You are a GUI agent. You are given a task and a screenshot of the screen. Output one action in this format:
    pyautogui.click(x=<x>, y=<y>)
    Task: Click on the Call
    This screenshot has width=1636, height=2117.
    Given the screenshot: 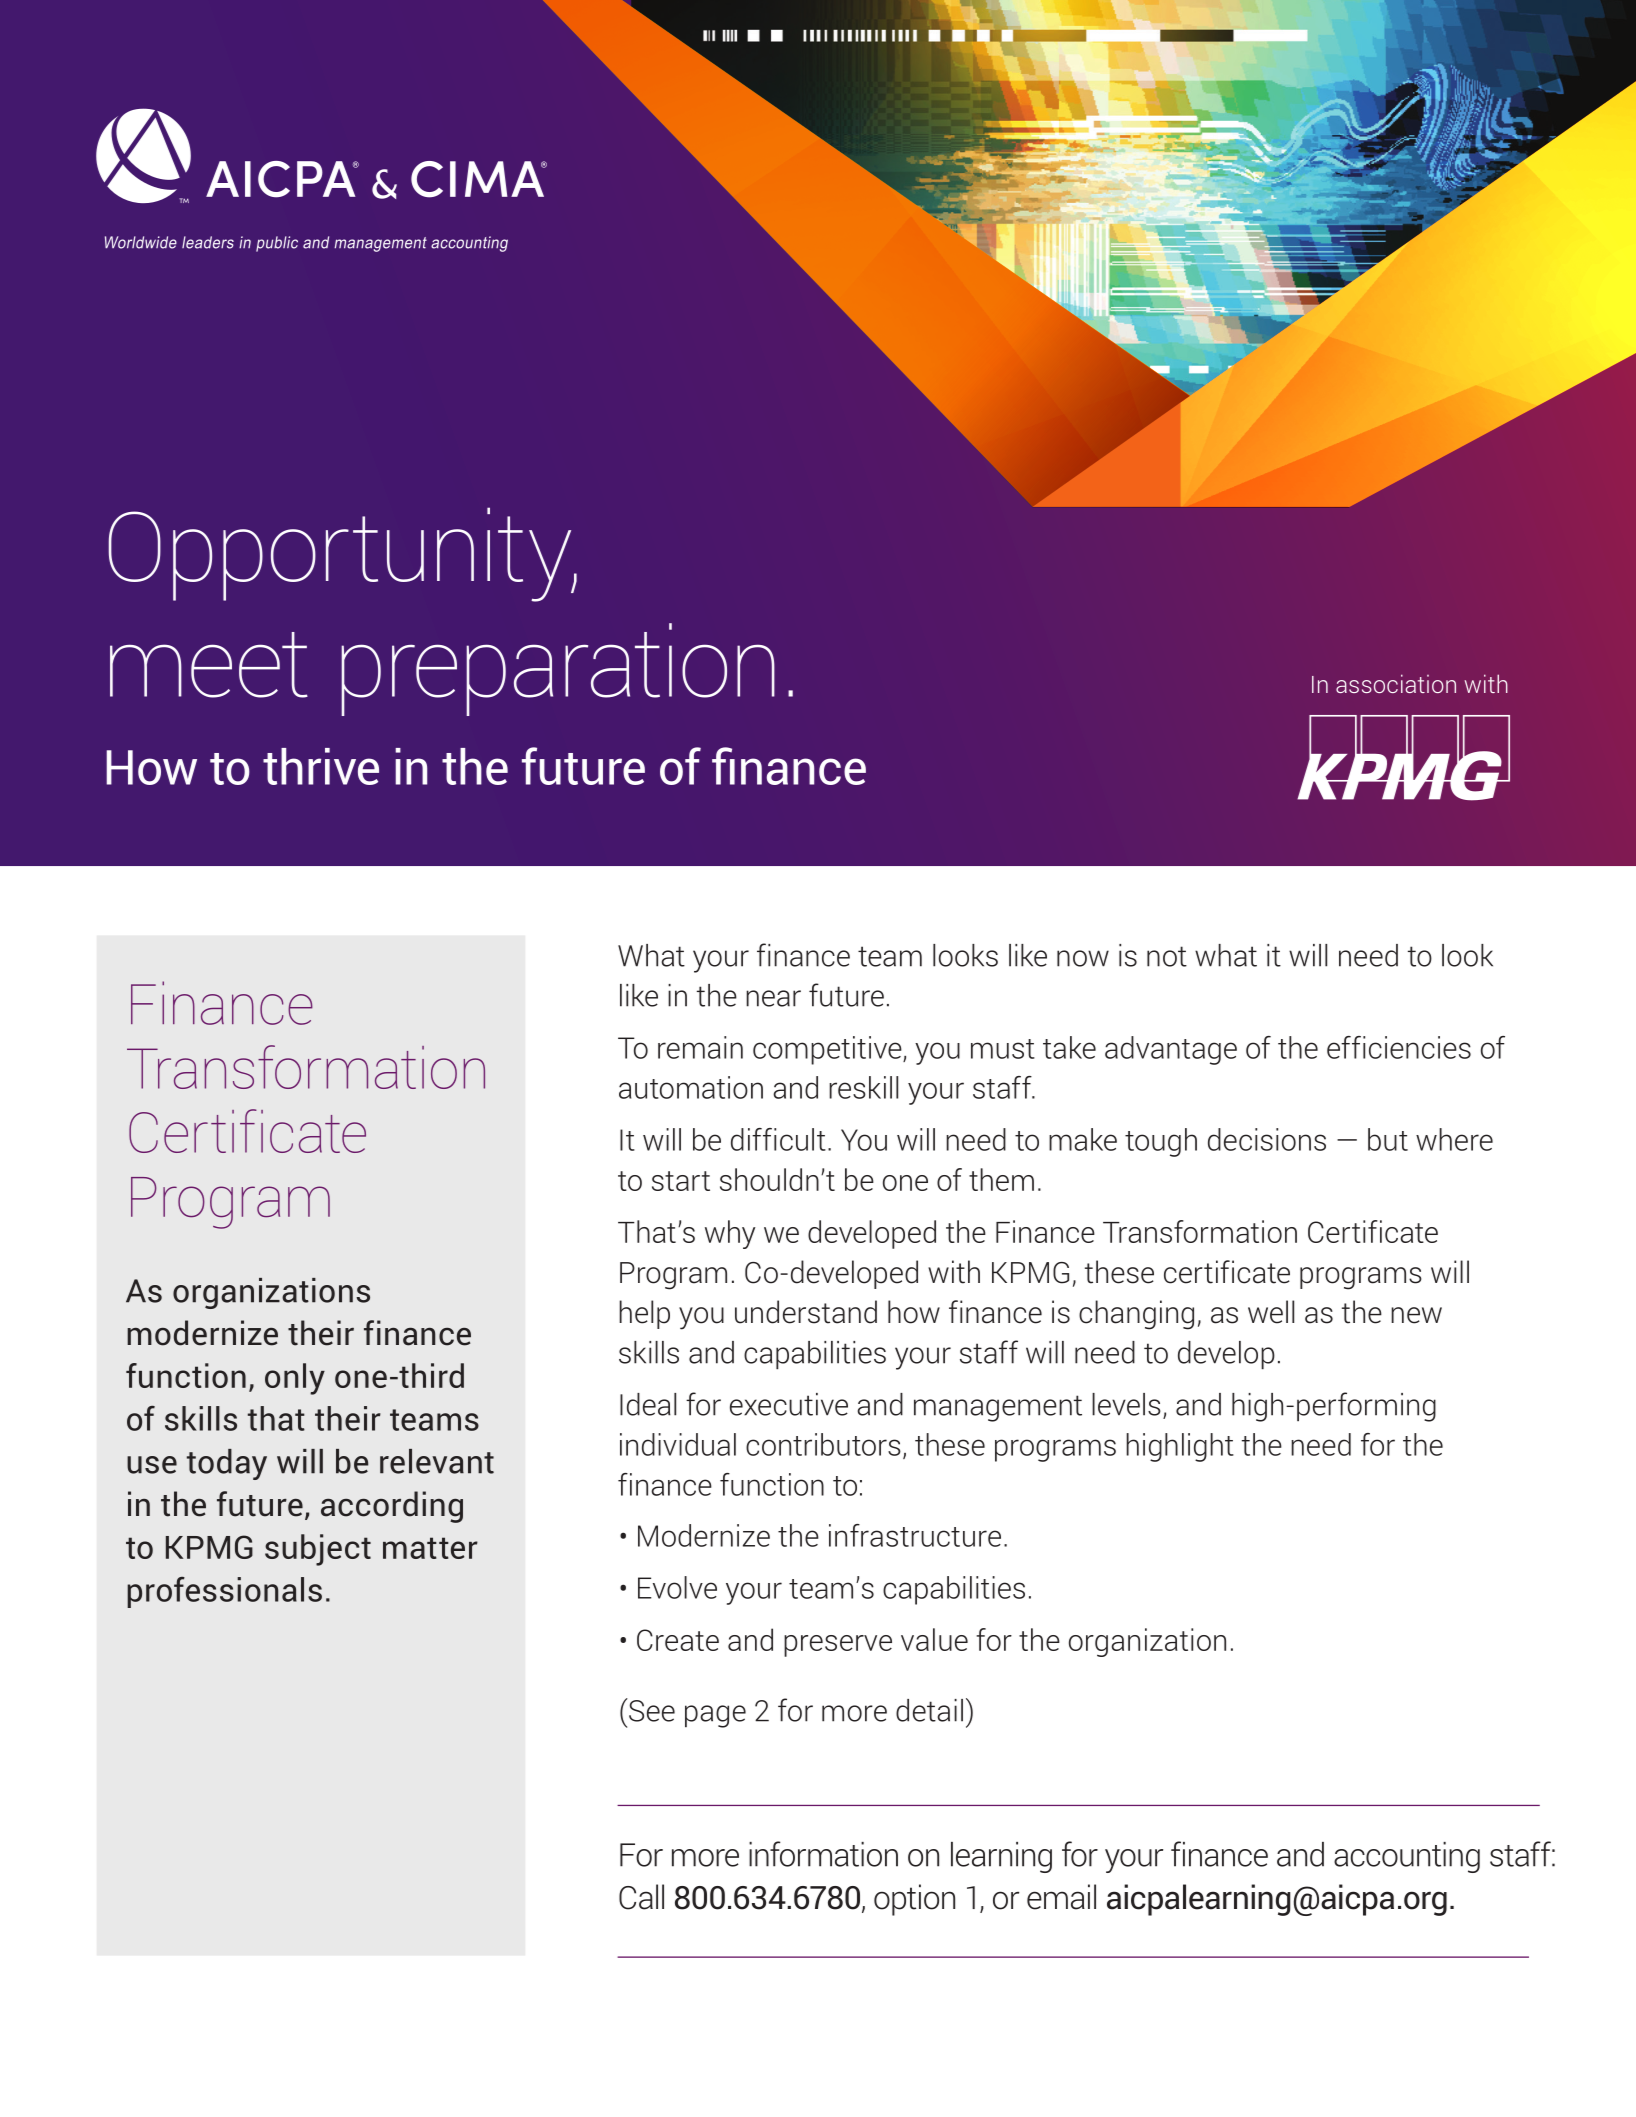 What is the action you would take?
    pyautogui.click(x=641, y=1897)
